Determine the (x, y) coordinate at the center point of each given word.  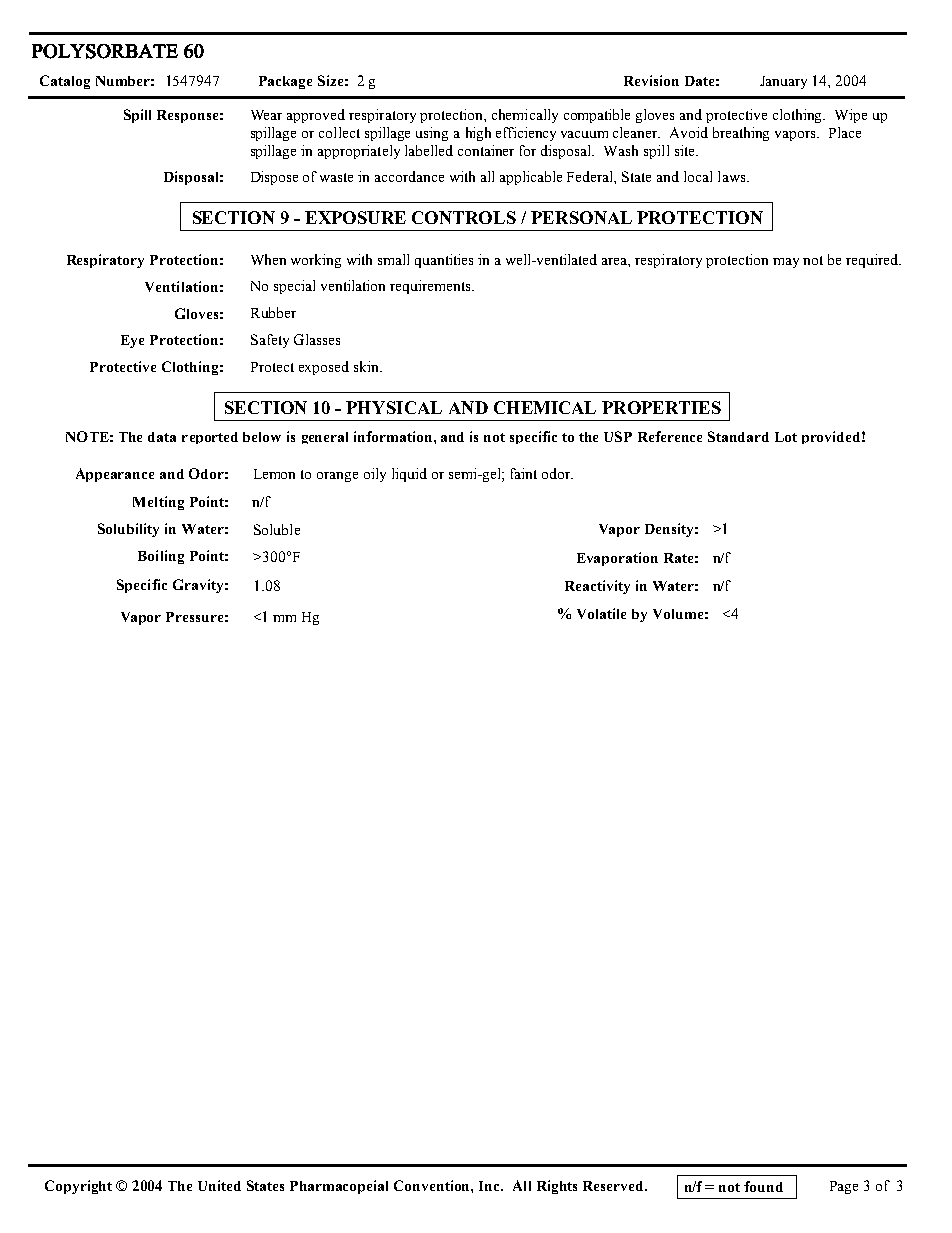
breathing (741, 134)
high (478, 134)
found (763, 1186)
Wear (266, 115)
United (219, 1185)
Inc (490, 1186)
